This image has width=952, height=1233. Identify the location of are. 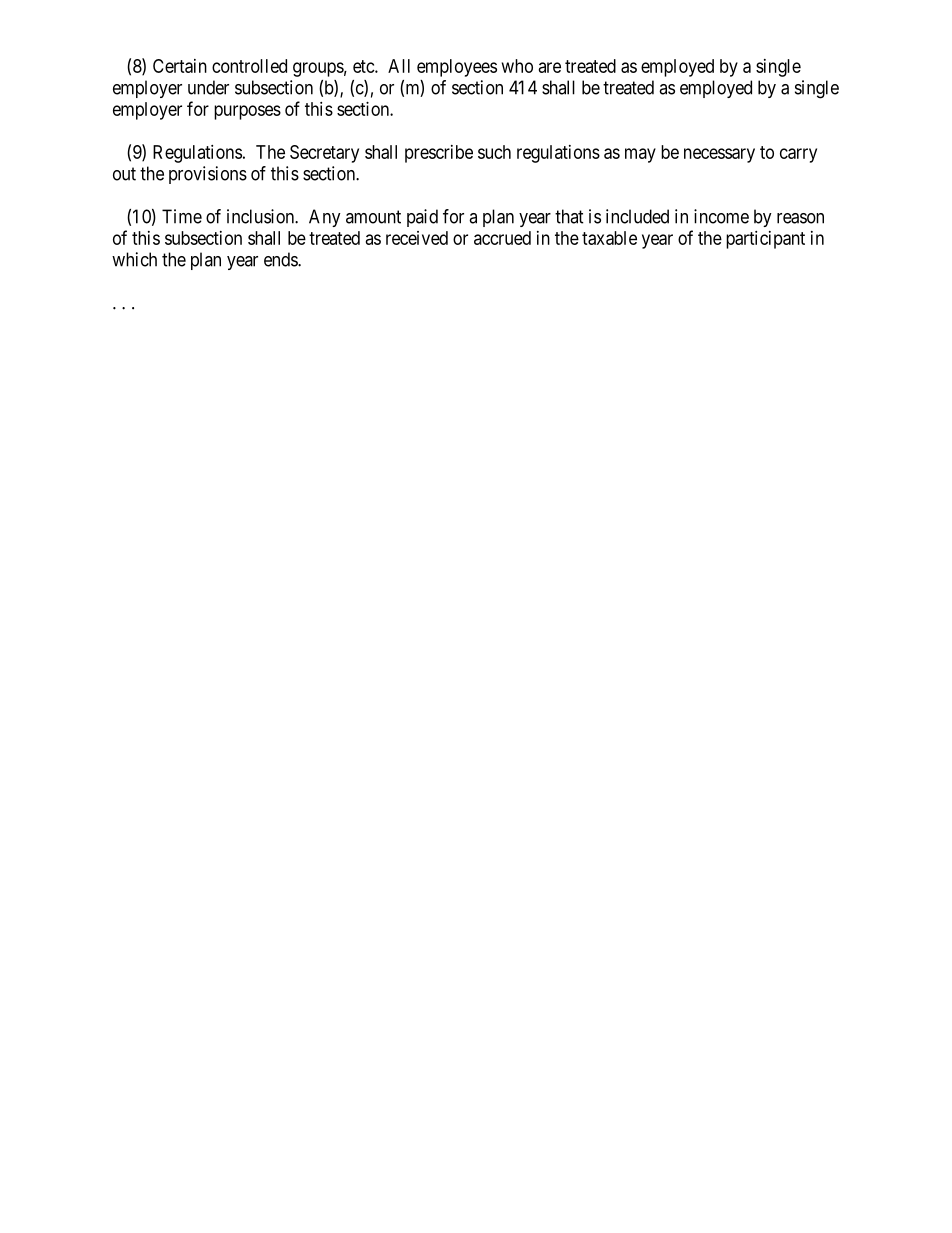
(550, 67).
